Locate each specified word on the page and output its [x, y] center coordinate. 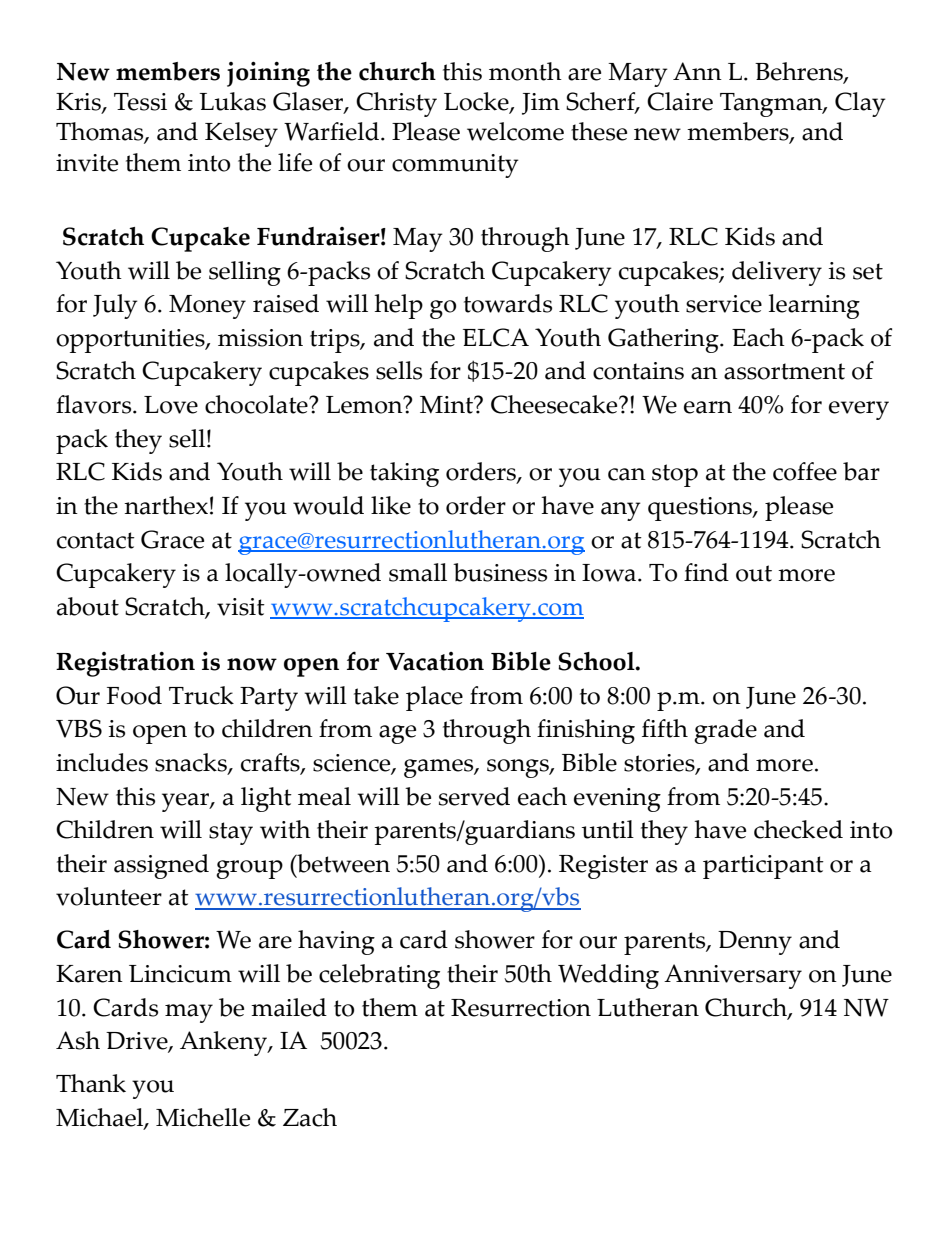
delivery [777, 273]
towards [508, 303]
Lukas [232, 101]
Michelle [203, 1117]
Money [207, 307]
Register [603, 867]
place [434, 698]
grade [725, 731]
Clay [860, 104]
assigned [161, 866]
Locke [477, 102]
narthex [166, 505]
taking [404, 474]
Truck [201, 695]
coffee [805, 471]
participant [763, 867]
